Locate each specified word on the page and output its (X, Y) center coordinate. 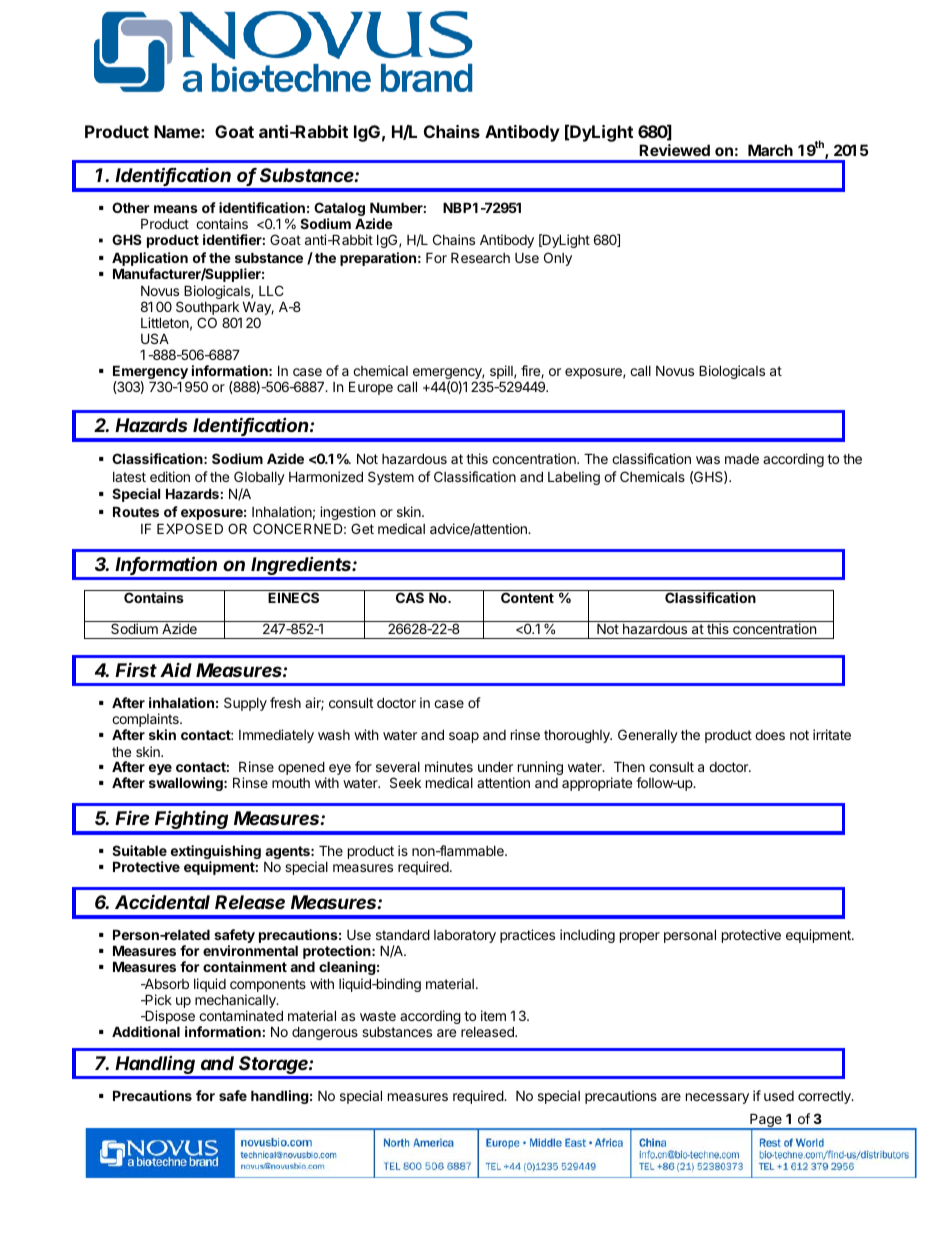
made (742, 458)
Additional (146, 1031)
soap (464, 737)
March (770, 150)
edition (170, 476)
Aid (176, 669)
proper (640, 937)
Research (480, 257)
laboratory (465, 936)
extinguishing (216, 853)
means (176, 209)
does (770, 735)
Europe (371, 388)
